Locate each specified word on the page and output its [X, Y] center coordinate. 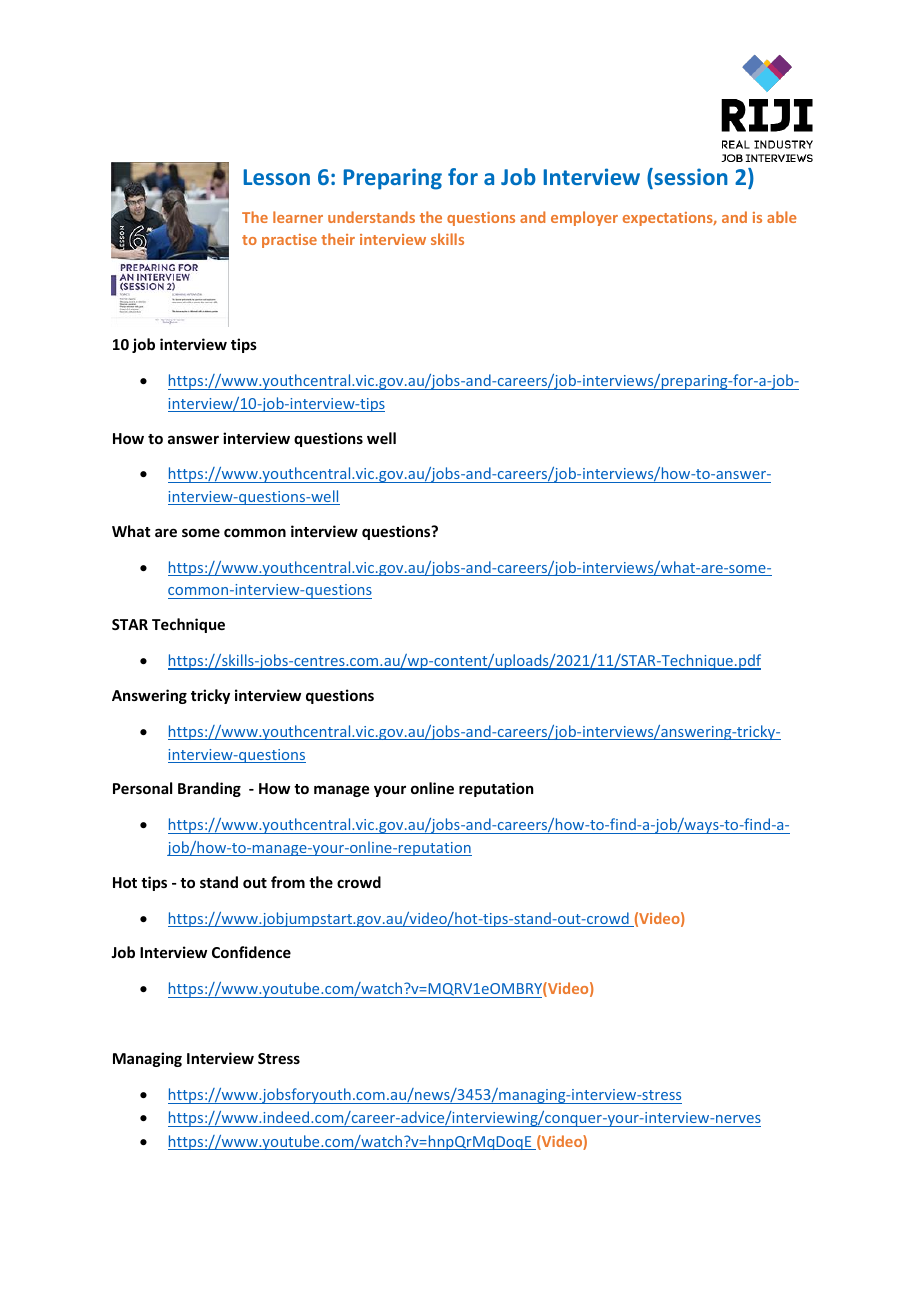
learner [298, 217]
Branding [209, 789]
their [338, 239]
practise [289, 241]
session [690, 178]
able [782, 217]
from [288, 882]
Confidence [251, 952]
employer [584, 218]
